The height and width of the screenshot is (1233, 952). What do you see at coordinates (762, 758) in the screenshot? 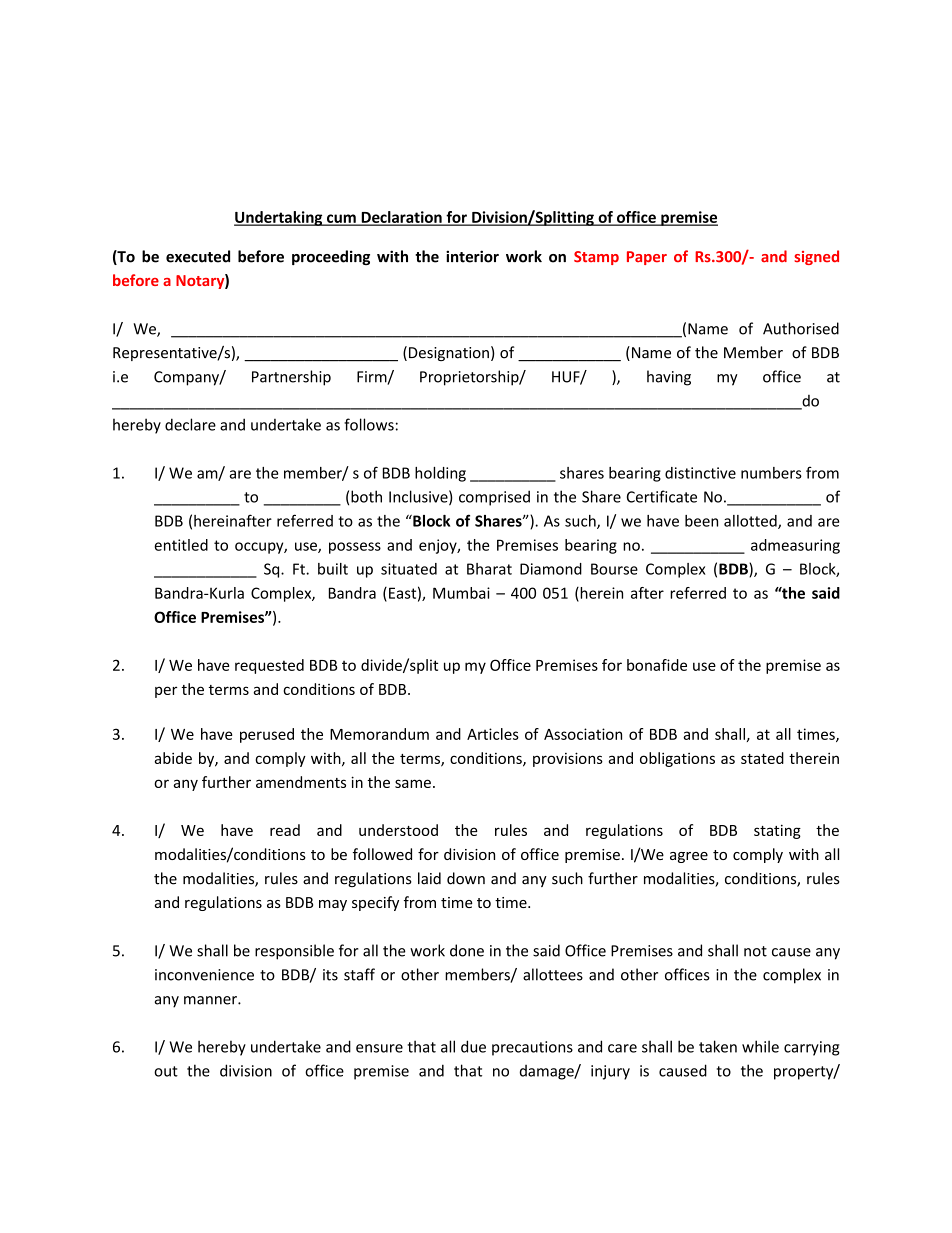
I see `stated` at bounding box center [762, 758].
